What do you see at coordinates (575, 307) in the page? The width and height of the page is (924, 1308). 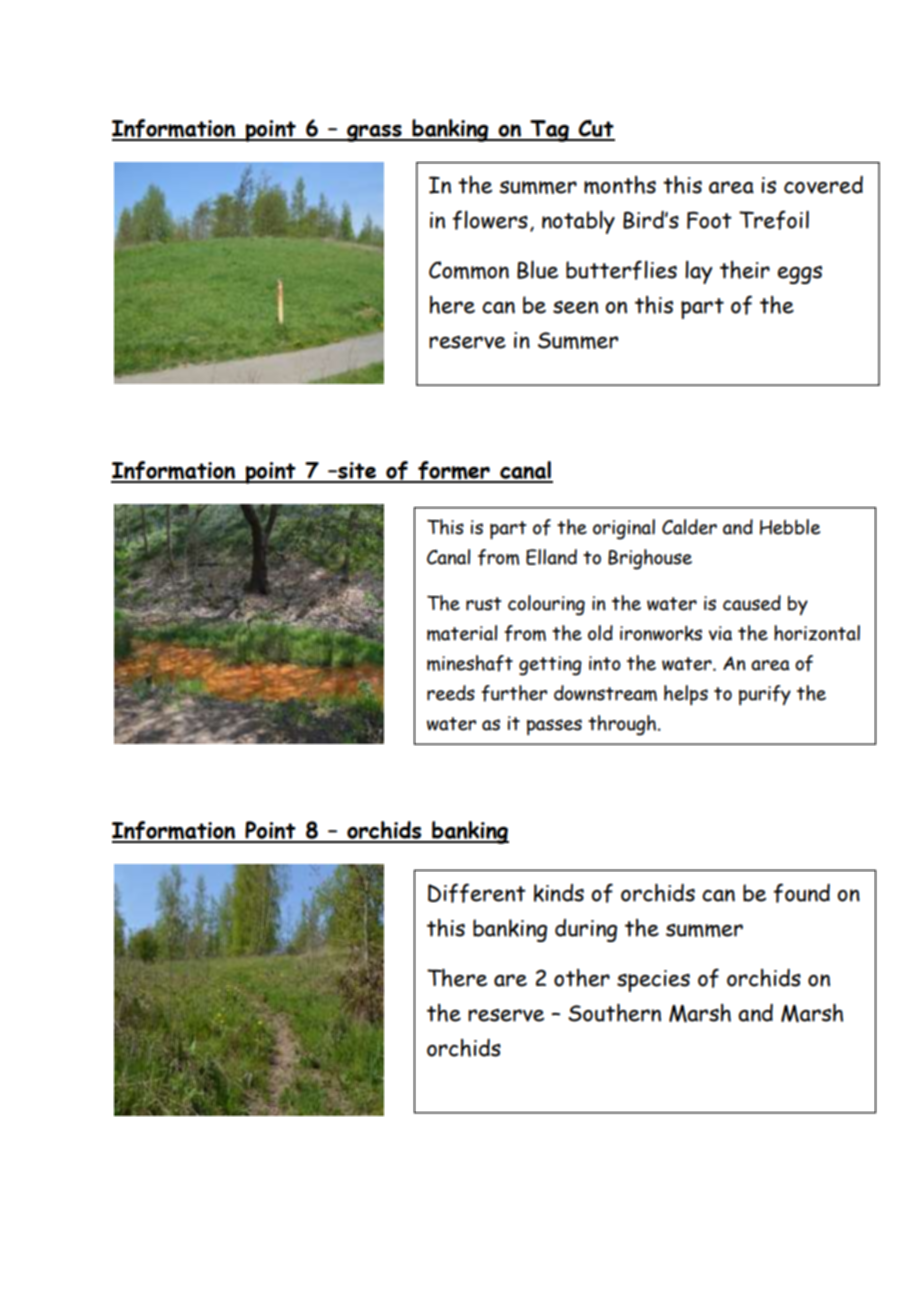 I see `seen` at bounding box center [575, 307].
